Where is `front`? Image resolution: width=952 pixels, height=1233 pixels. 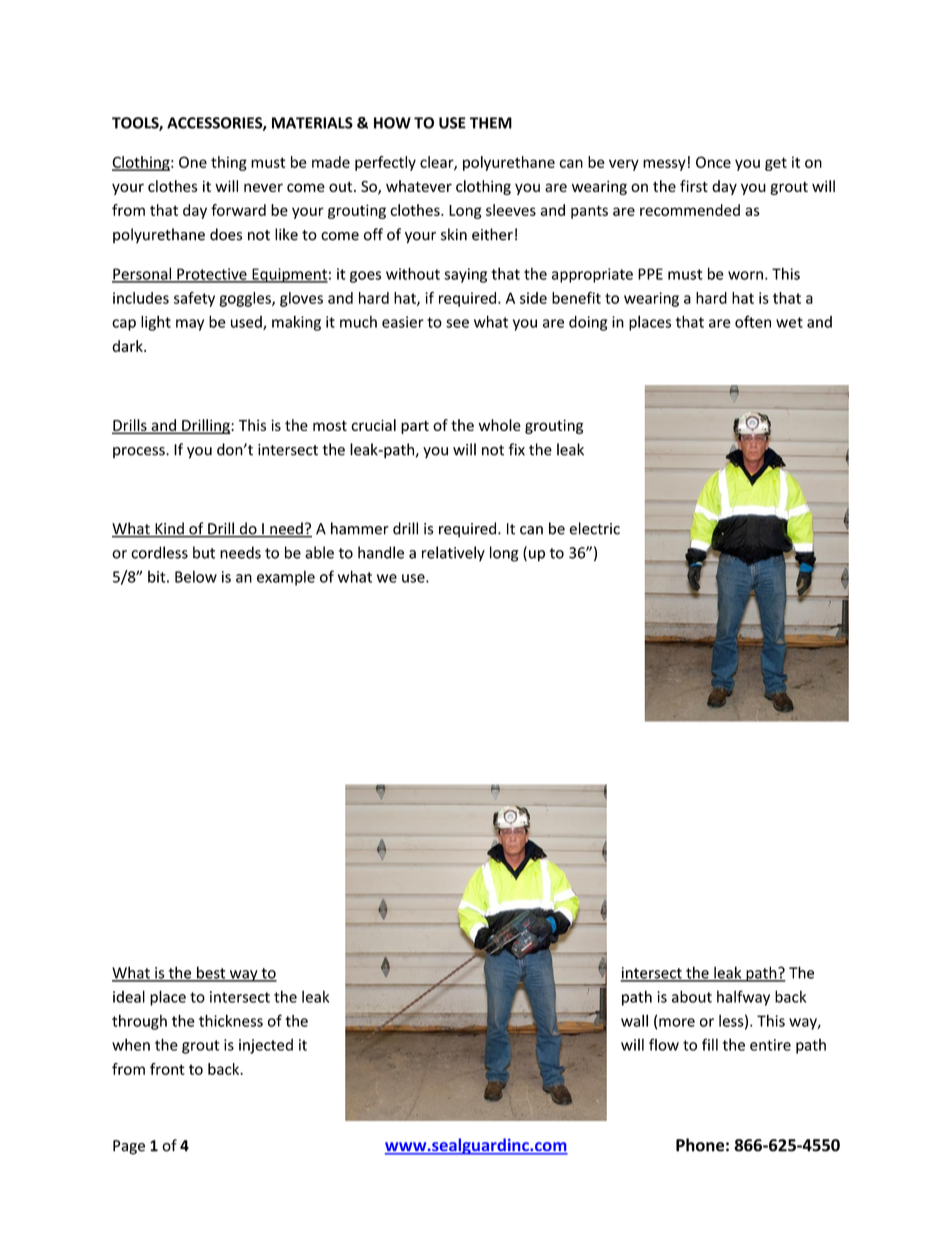
front is located at coordinates (167, 1069).
